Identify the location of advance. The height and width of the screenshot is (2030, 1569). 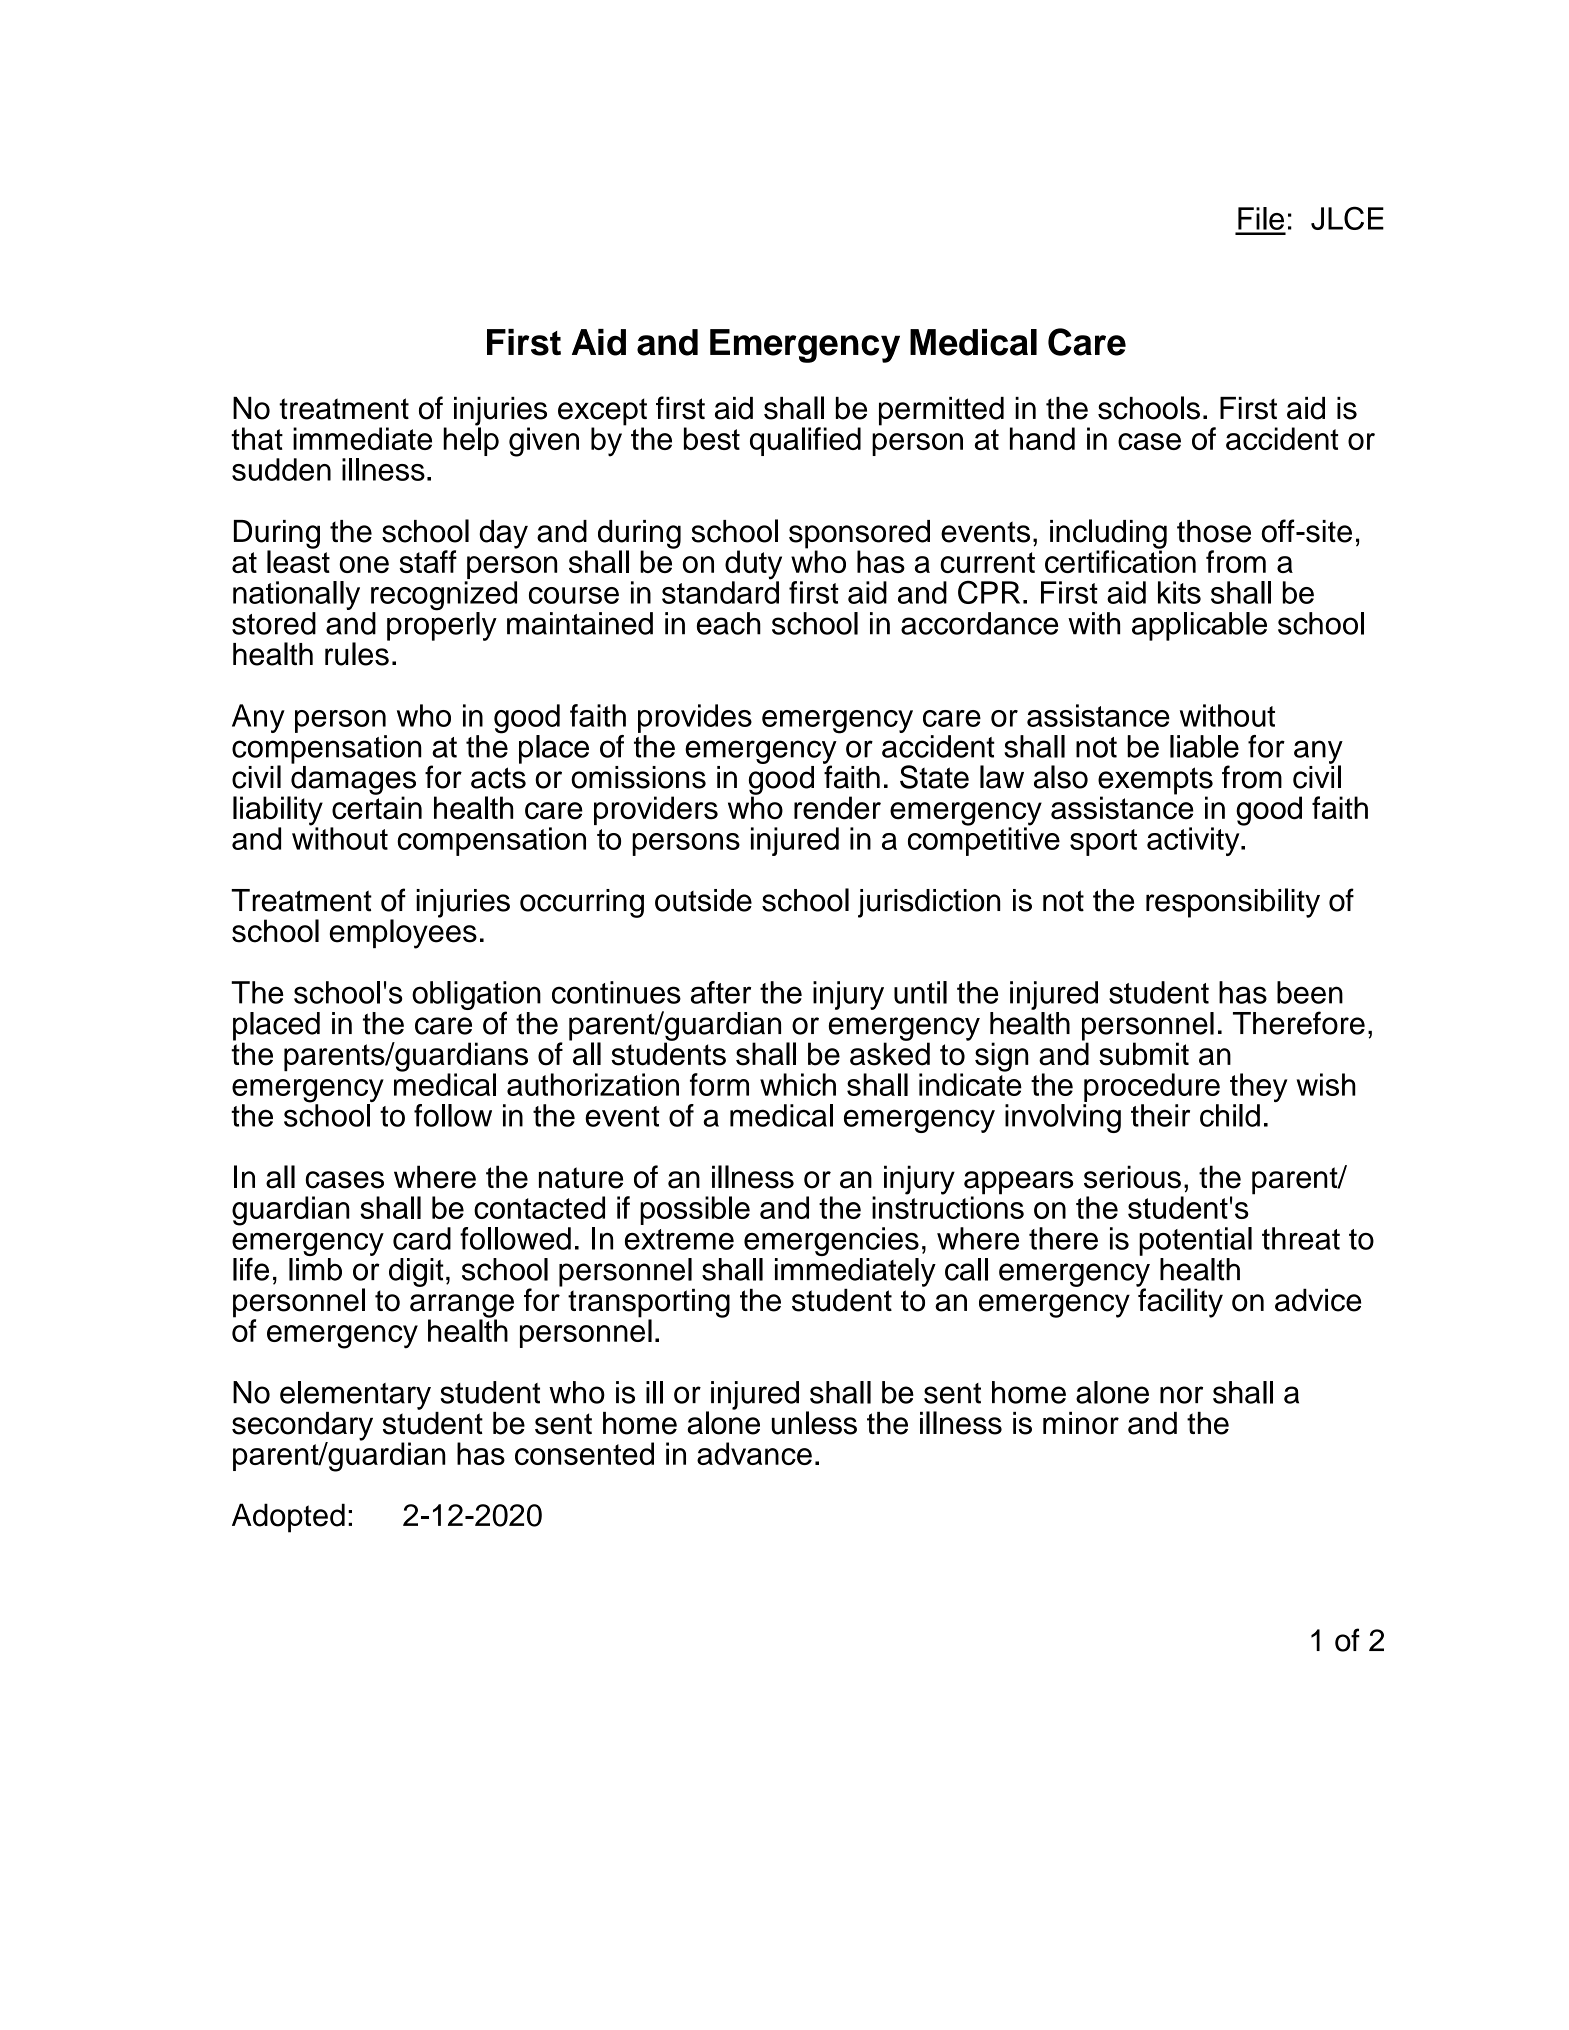
(754, 1453).
